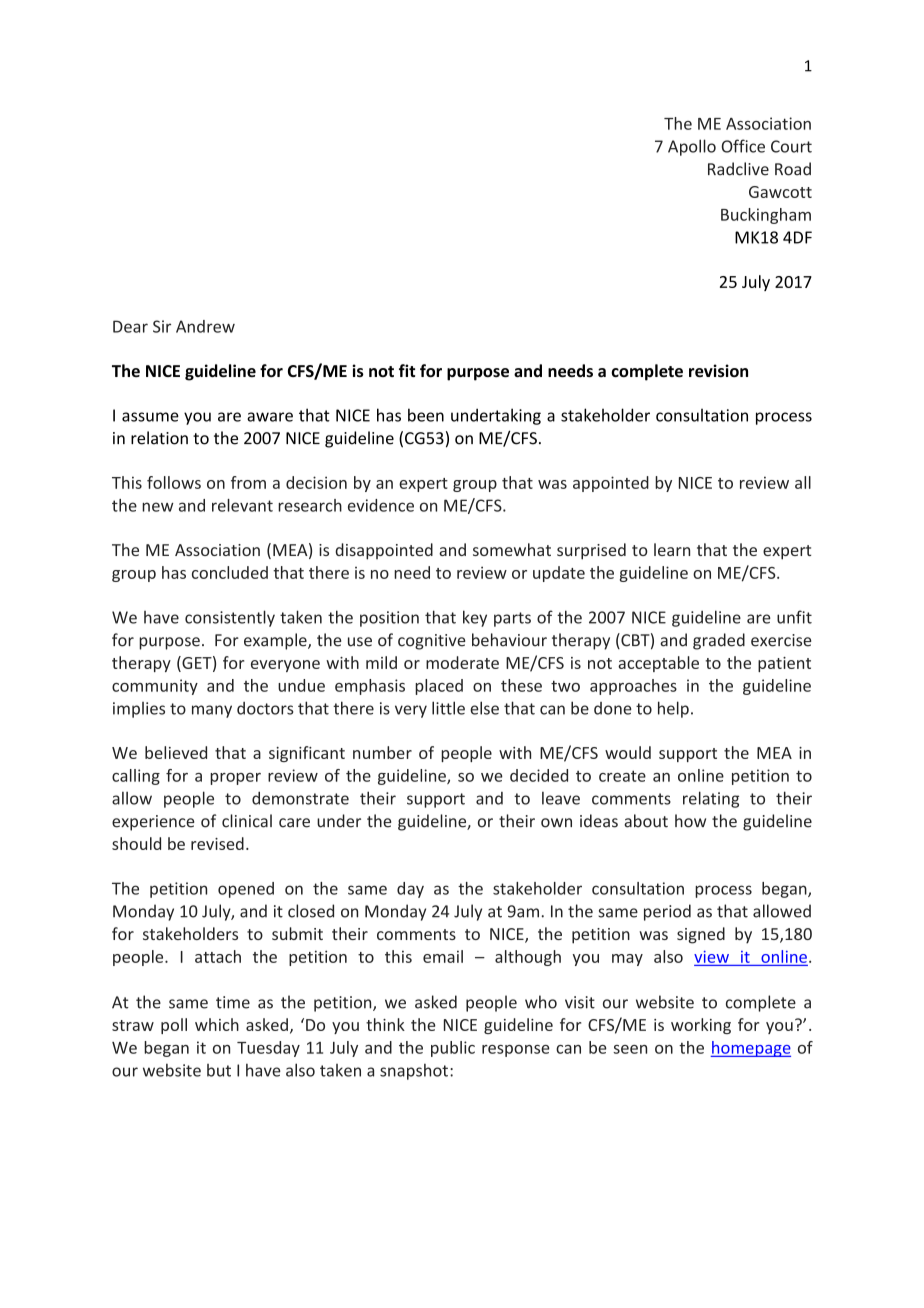  Describe the element at coordinates (426, 415) in the screenshot. I see `been` at that location.
